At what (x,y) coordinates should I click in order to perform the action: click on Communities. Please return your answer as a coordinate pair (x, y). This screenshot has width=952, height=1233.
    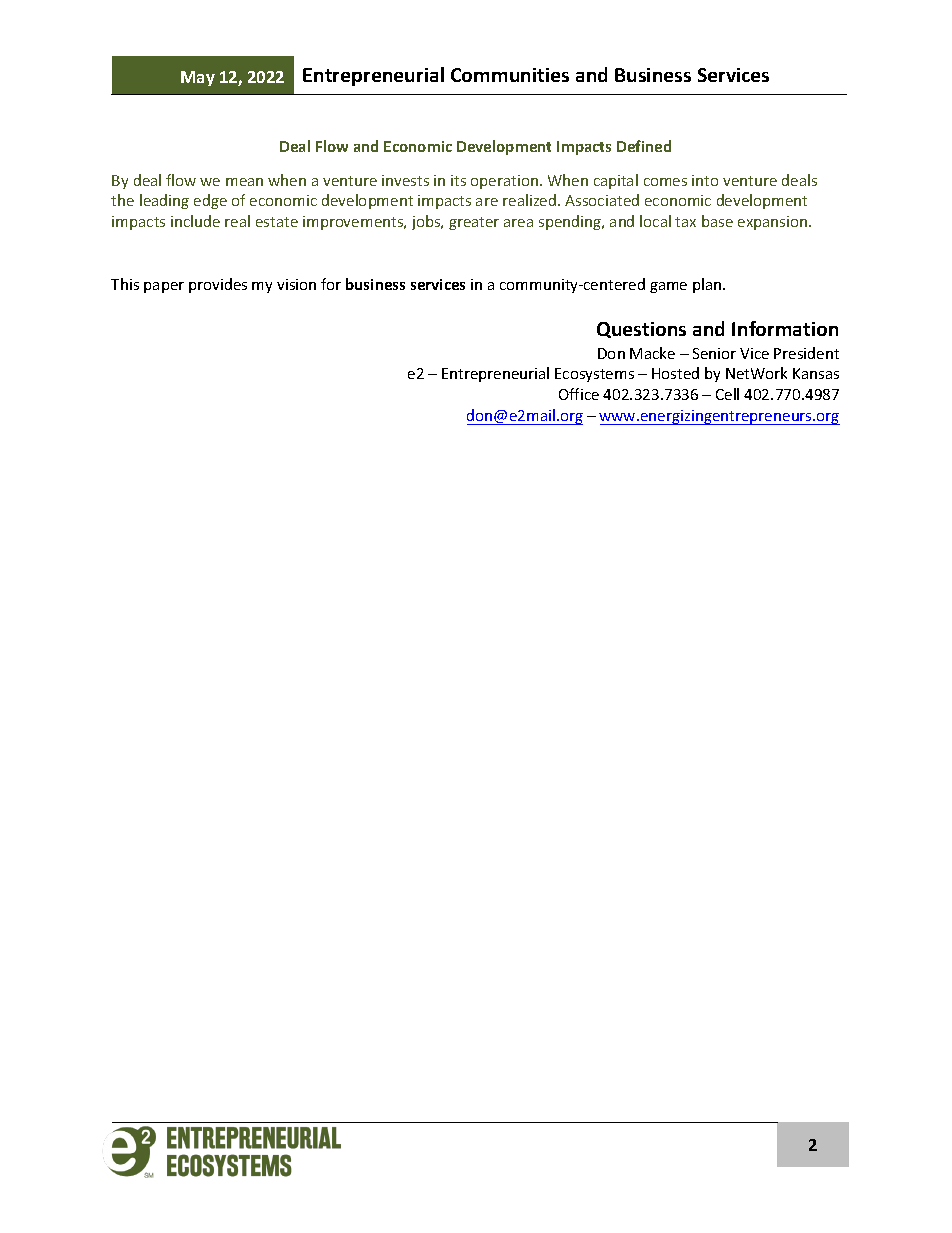
    Looking at the image, I should click on (510, 75).
